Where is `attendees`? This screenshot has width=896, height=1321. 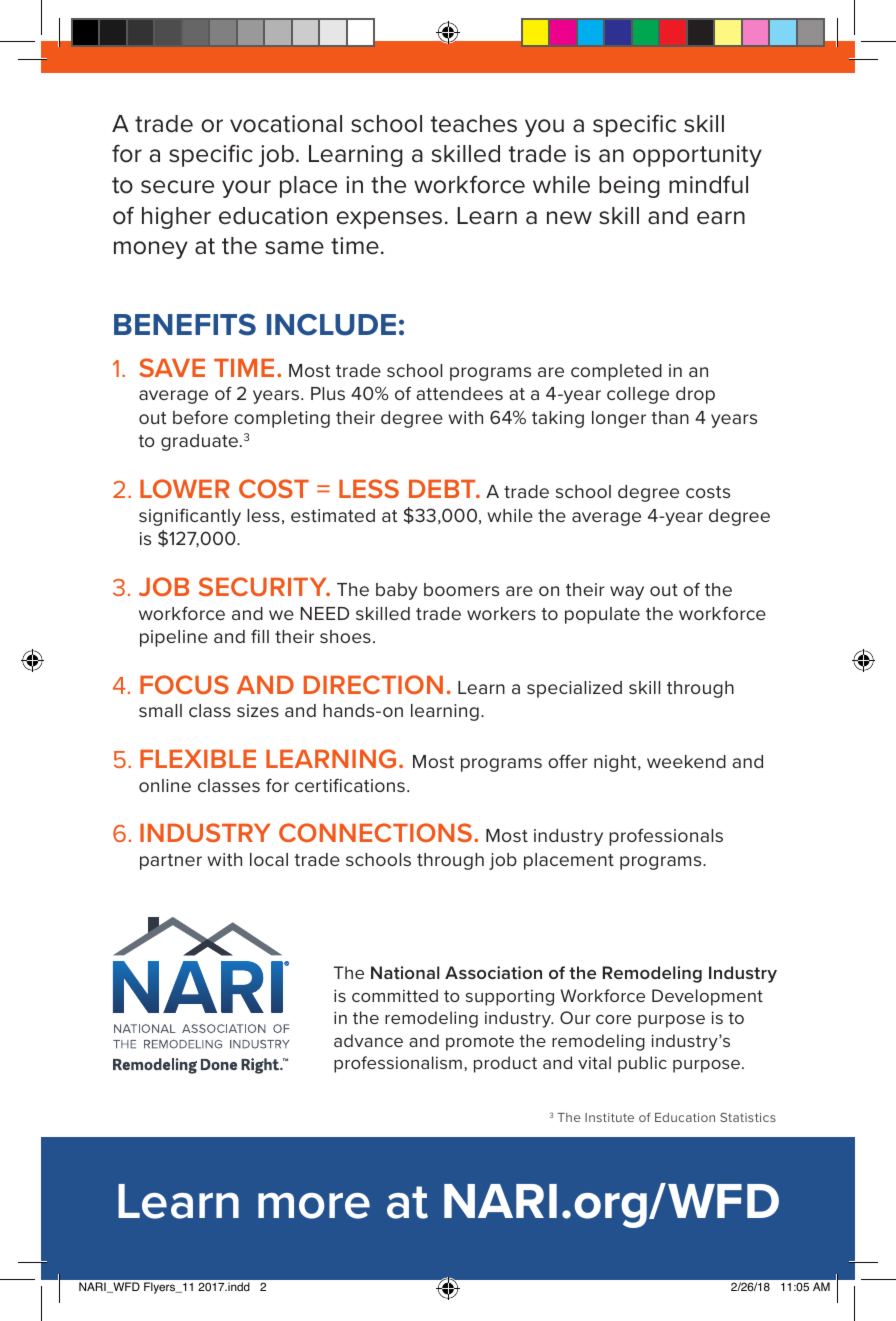
attendees is located at coordinates (459, 393).
